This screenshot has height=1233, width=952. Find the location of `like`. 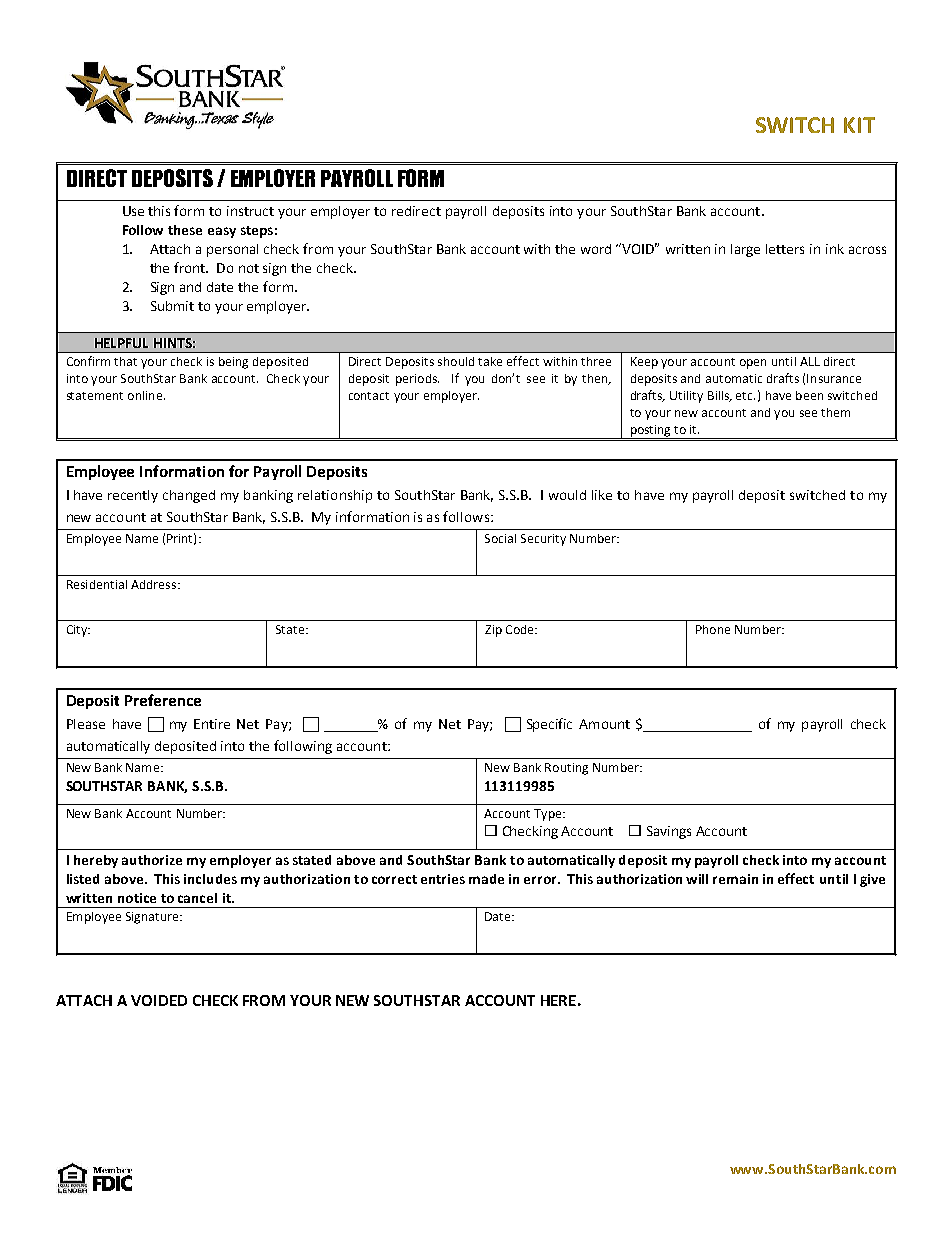

like is located at coordinates (602, 495).
